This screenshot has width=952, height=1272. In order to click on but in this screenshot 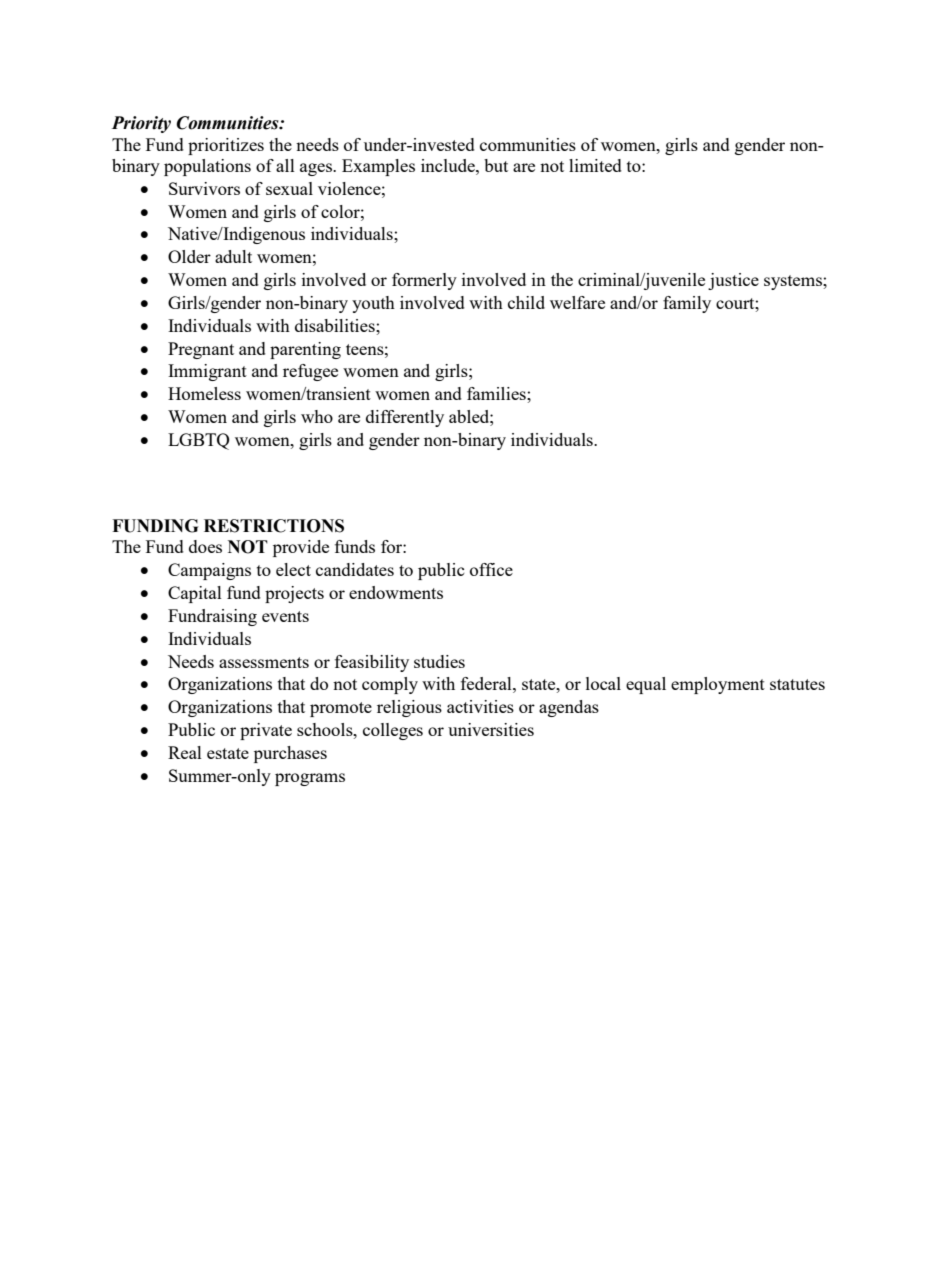, I will do `click(496, 165)`.
